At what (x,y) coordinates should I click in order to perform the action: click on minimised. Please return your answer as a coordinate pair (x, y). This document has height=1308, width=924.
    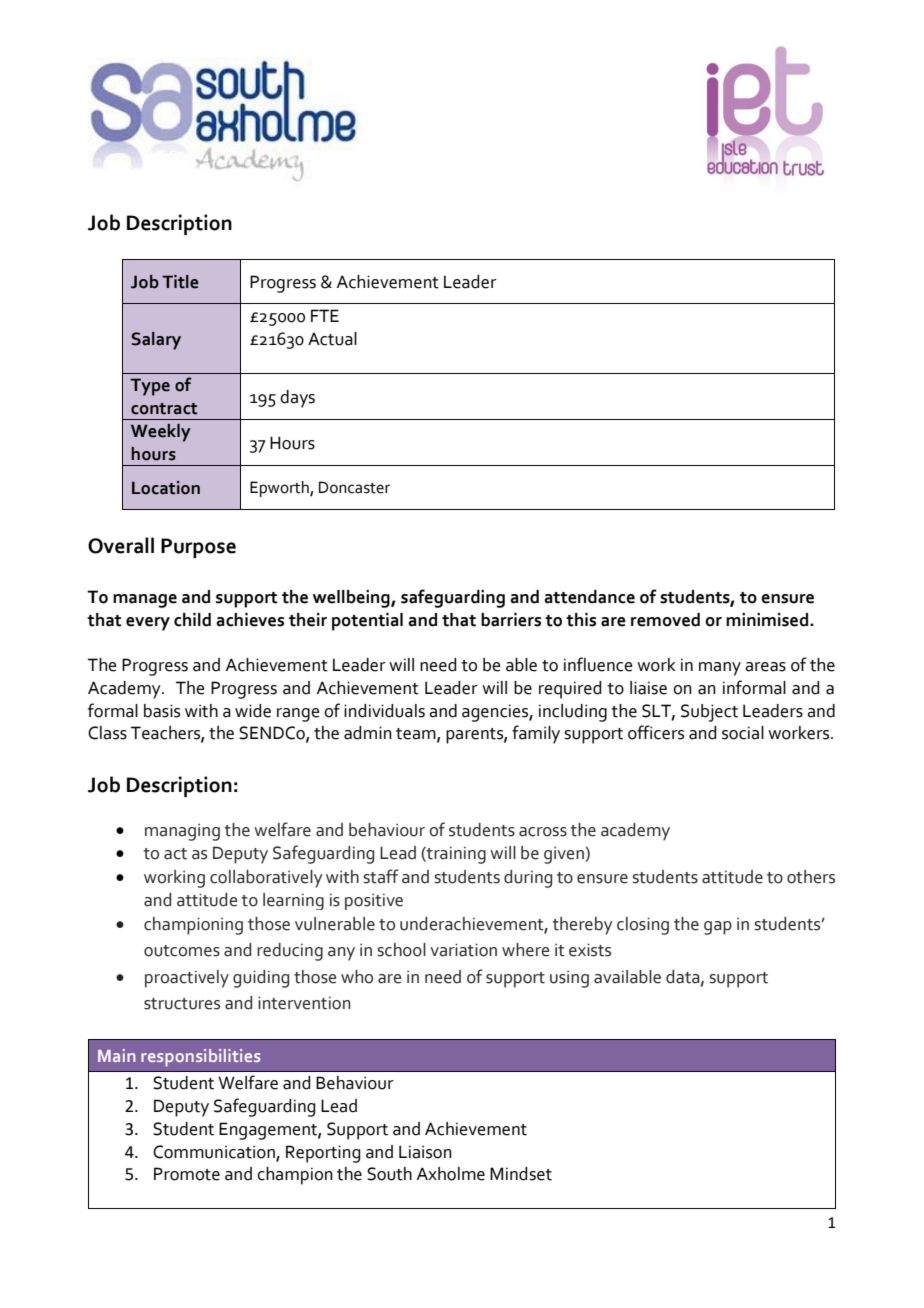
    Looking at the image, I should click on (768, 620).
